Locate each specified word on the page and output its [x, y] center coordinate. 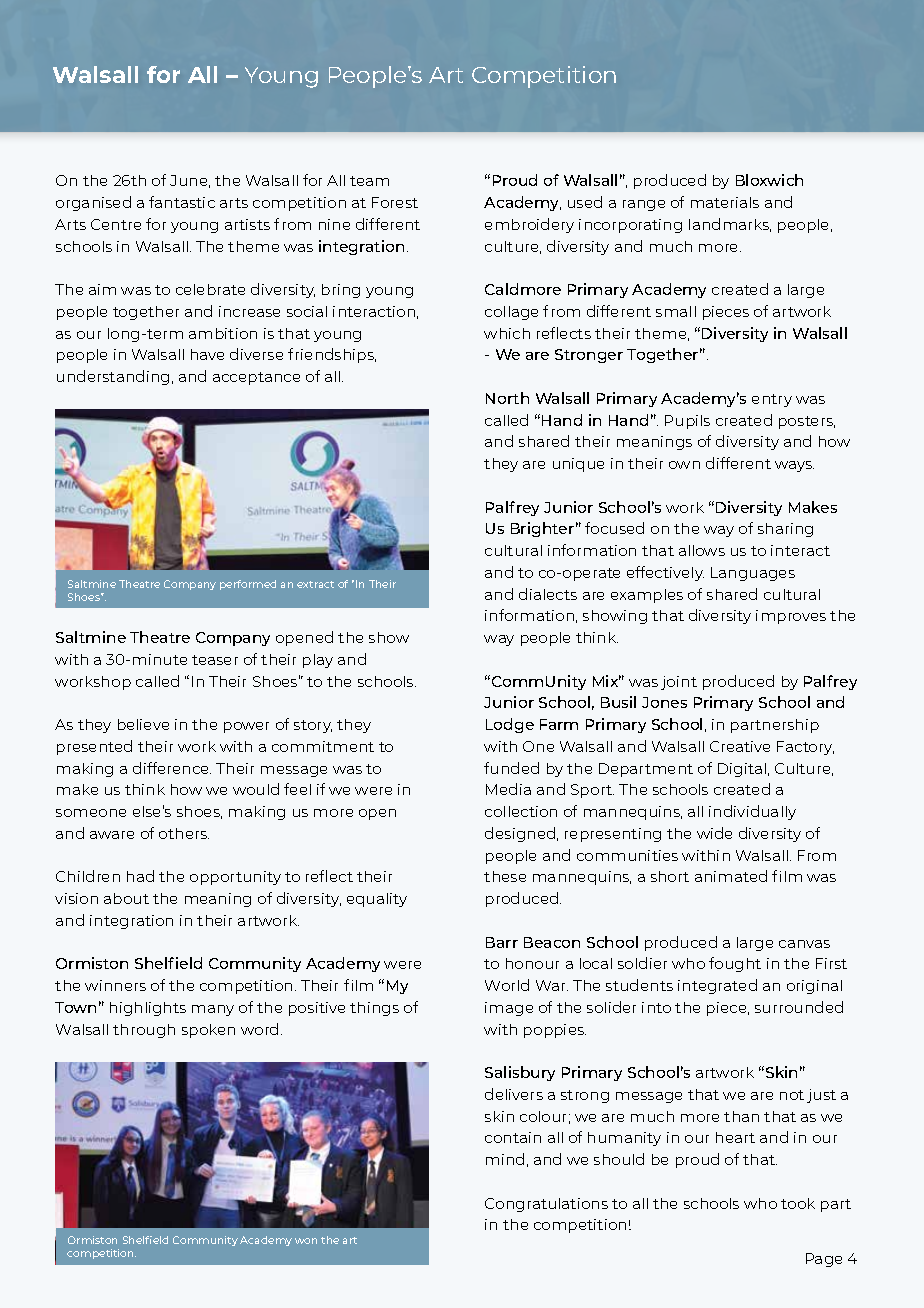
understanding [113, 377]
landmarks [730, 225]
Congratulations [546, 1205]
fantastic [182, 202]
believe [143, 724]
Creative [740, 746]
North [507, 398]
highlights [148, 1009]
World [507, 985]
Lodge [510, 725]
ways [794, 466]
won [306, 1241]
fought [735, 964]
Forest [395, 202]
